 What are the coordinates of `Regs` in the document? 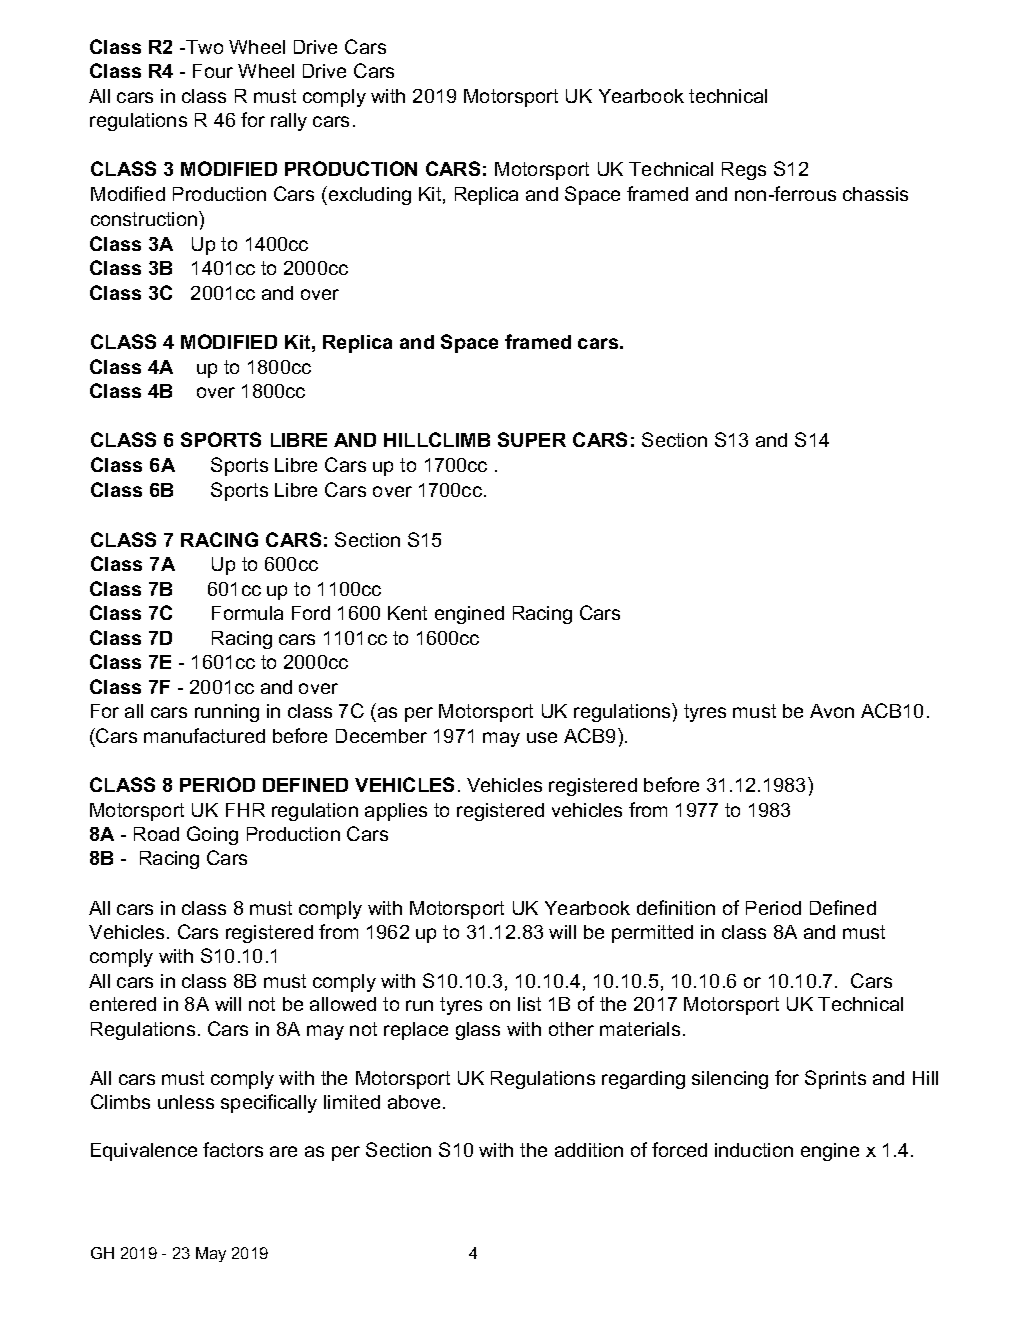 It's located at (744, 171).
